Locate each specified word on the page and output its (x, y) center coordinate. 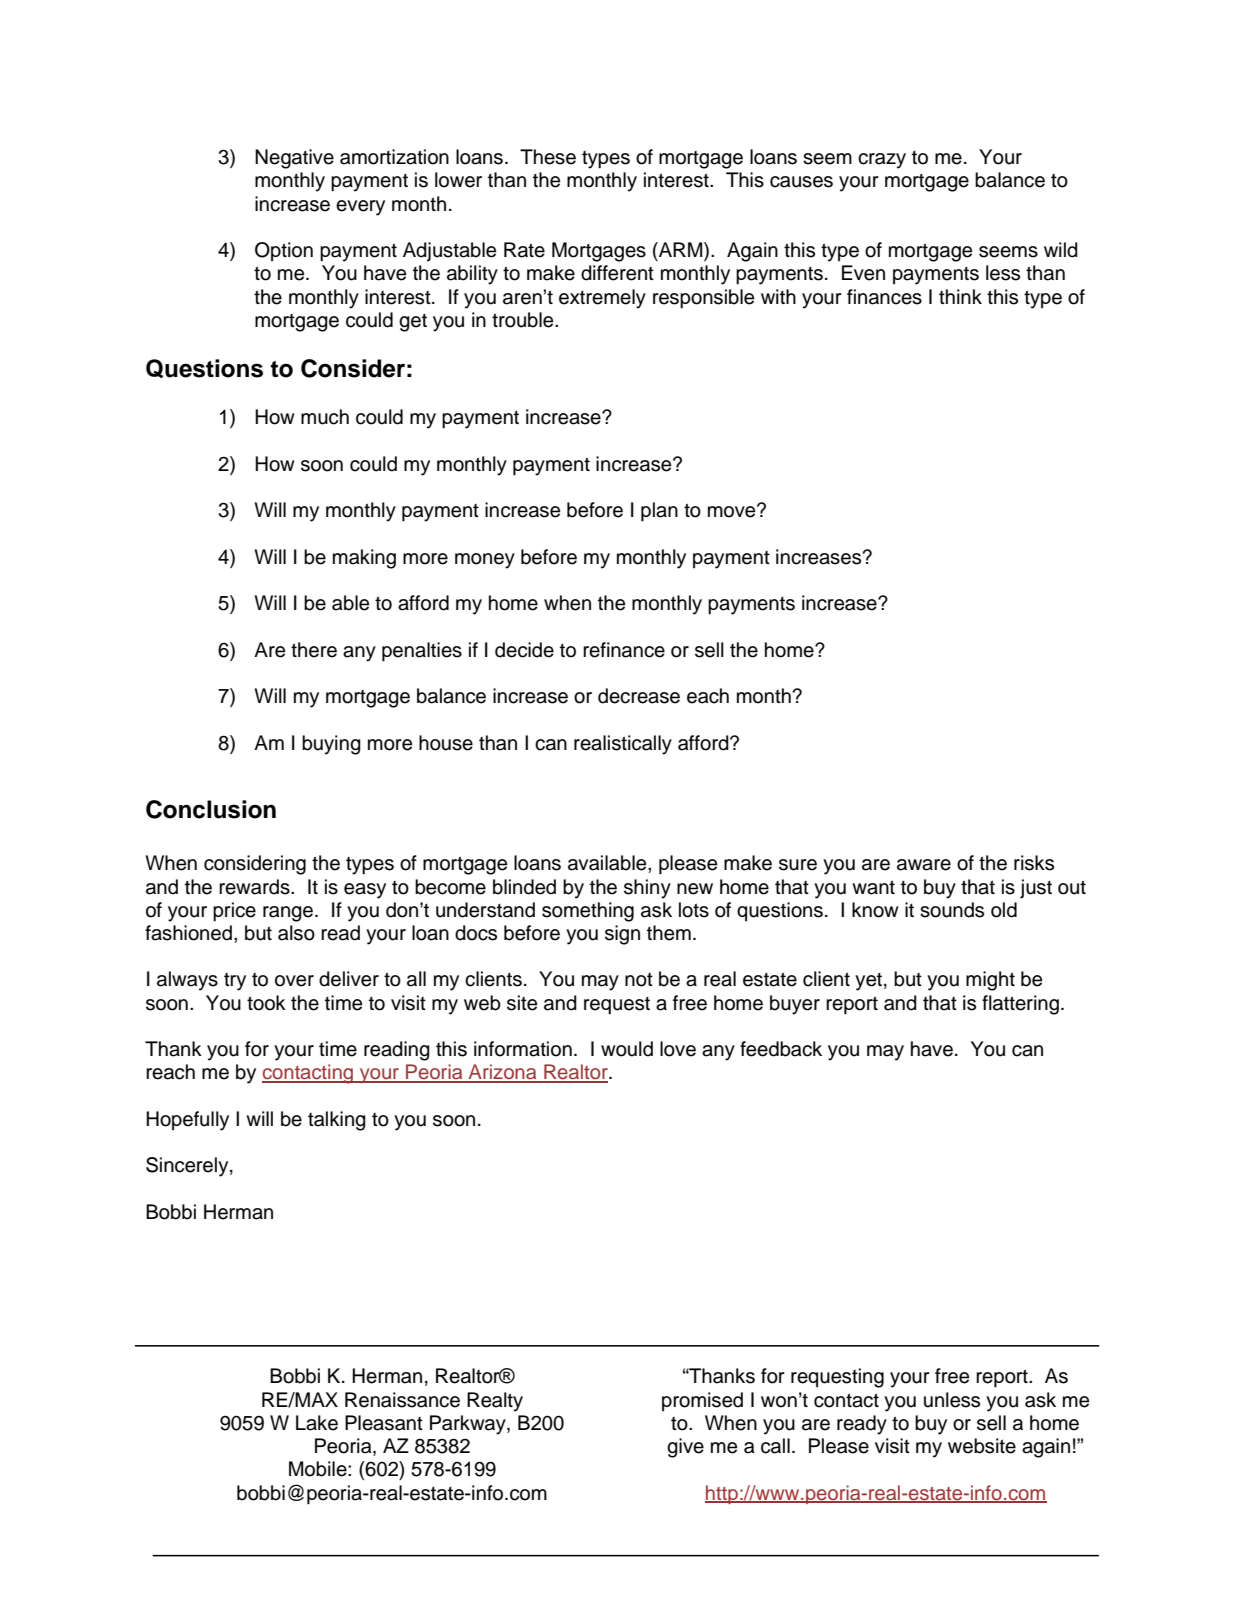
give (685, 1448)
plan (659, 512)
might (990, 981)
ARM (681, 251)
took (266, 1003)
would (627, 1049)
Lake (317, 1423)
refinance (624, 650)
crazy (882, 161)
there (314, 650)
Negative (294, 159)
